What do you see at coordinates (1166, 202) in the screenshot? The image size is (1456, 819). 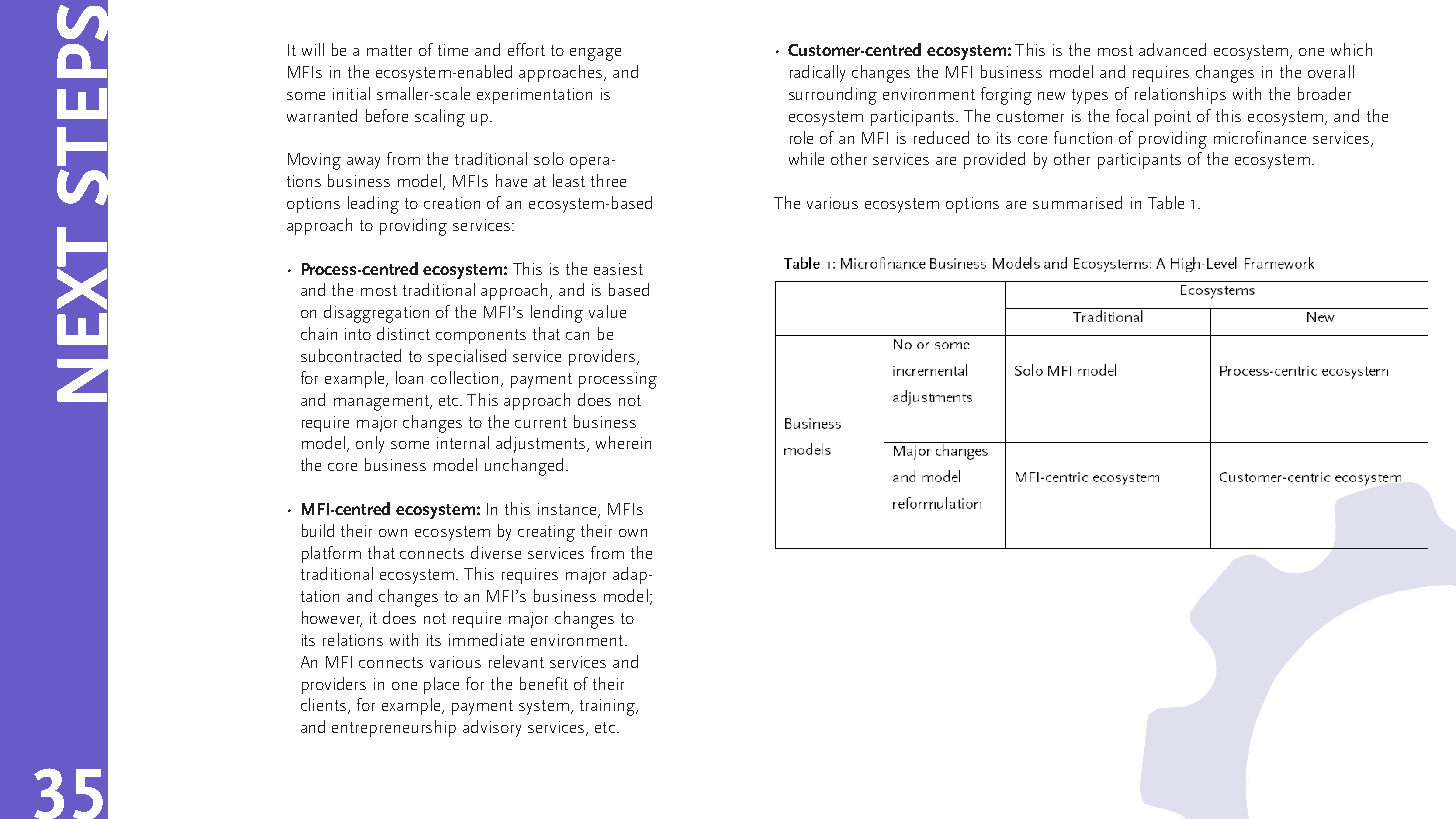 I see `Table` at bounding box center [1166, 202].
